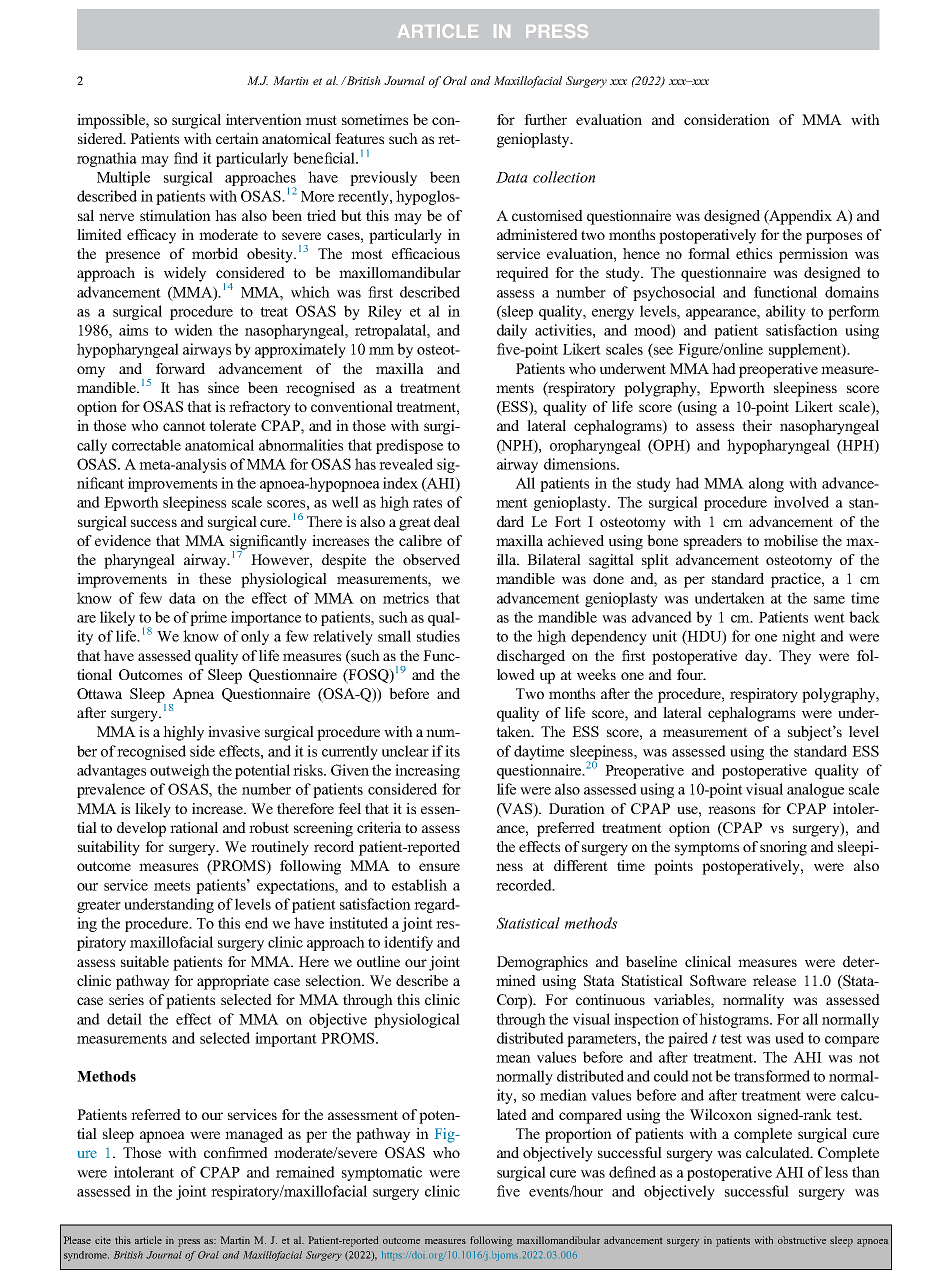 This screenshot has height=1270, width=952. Describe the element at coordinates (545, 119) in the screenshot. I see `further` at that location.
